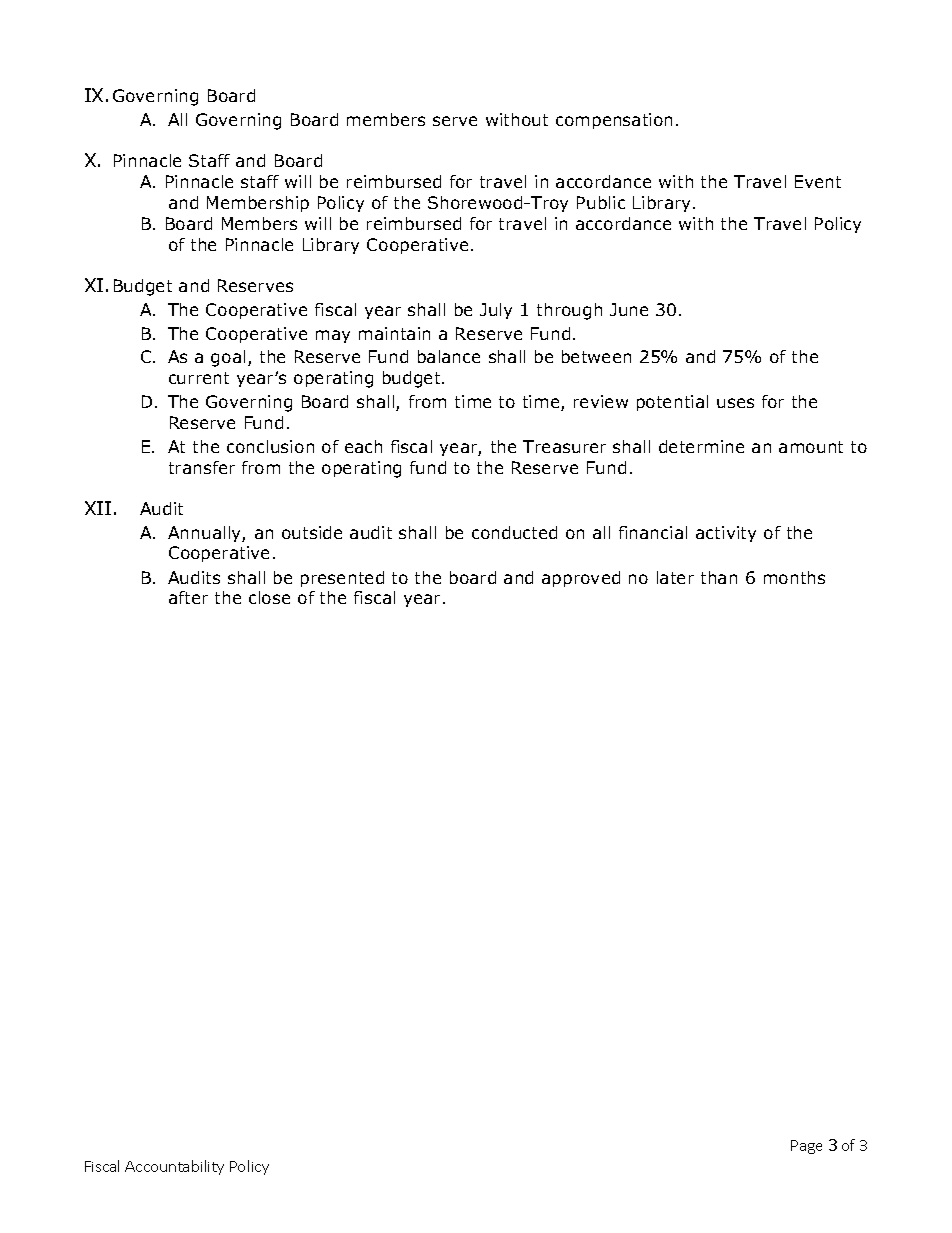  What do you see at coordinates (202, 467) in the image?
I see `transfer` at bounding box center [202, 467].
